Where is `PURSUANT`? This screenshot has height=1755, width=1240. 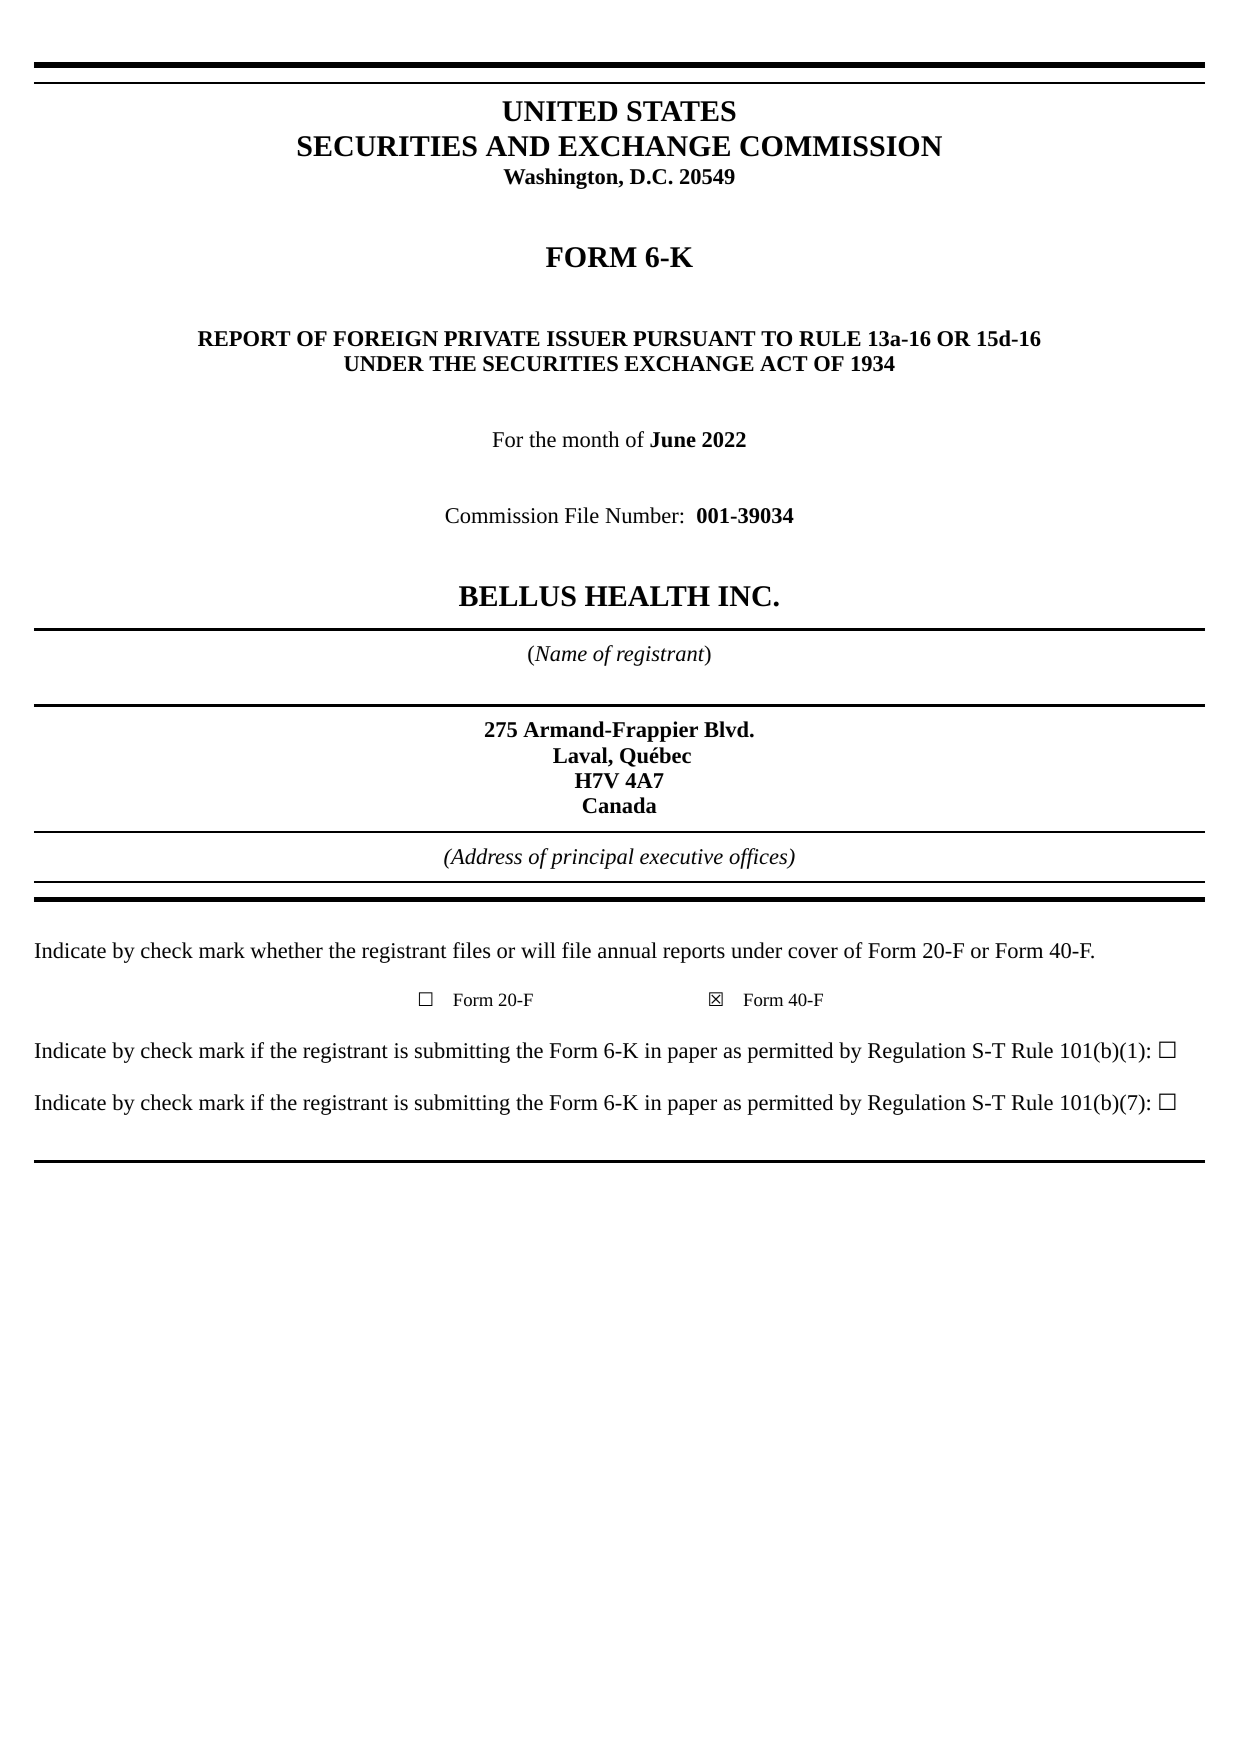
PURSUANT is located at coordinates (694, 339).
